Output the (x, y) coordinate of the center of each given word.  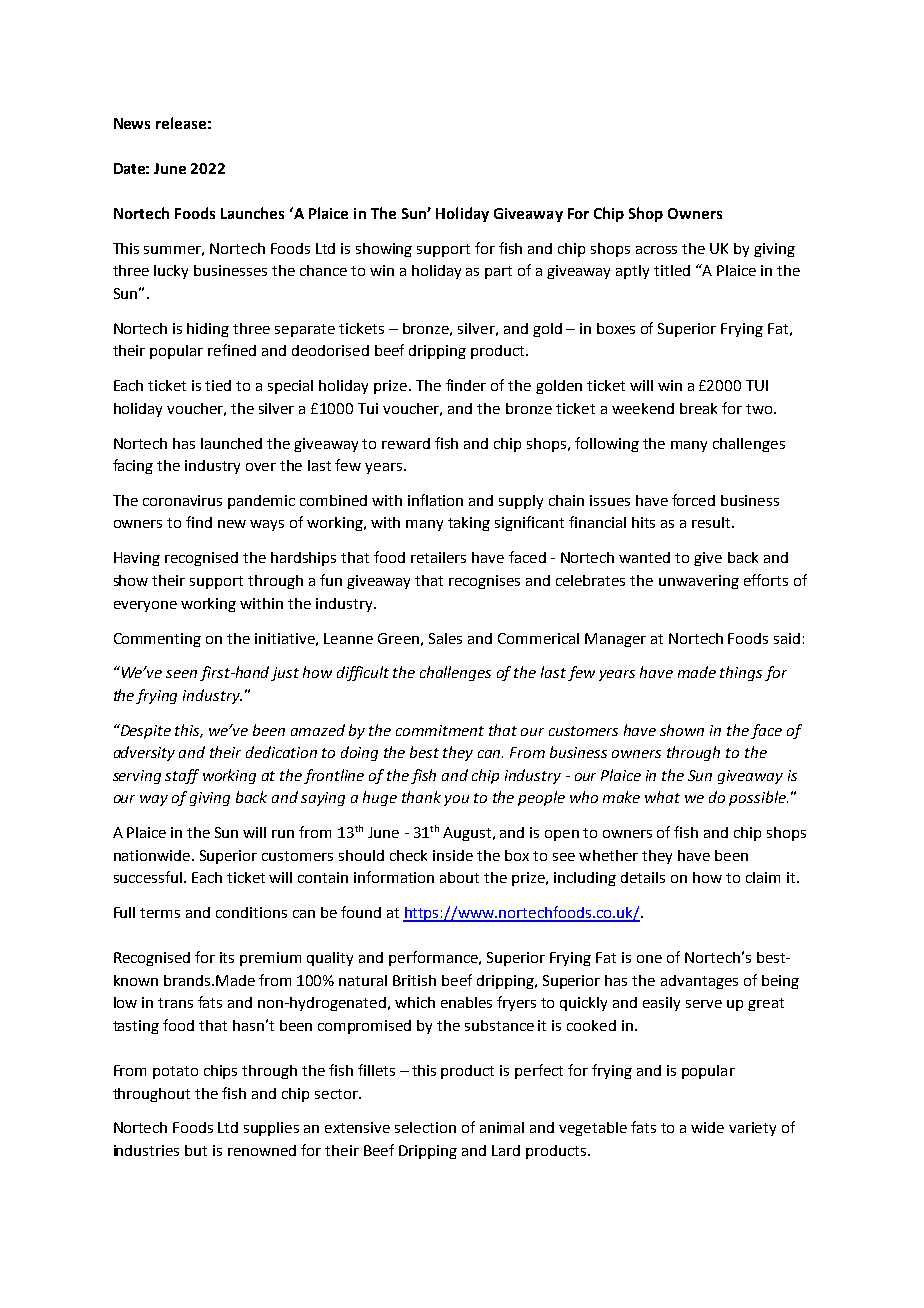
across (656, 250)
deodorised (330, 350)
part (498, 272)
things (741, 673)
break (698, 408)
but (196, 1150)
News (132, 123)
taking (469, 524)
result (712, 522)
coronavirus (182, 500)
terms (160, 913)
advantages (699, 982)
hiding (208, 330)
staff (182, 776)
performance (434, 958)
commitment (440, 730)
